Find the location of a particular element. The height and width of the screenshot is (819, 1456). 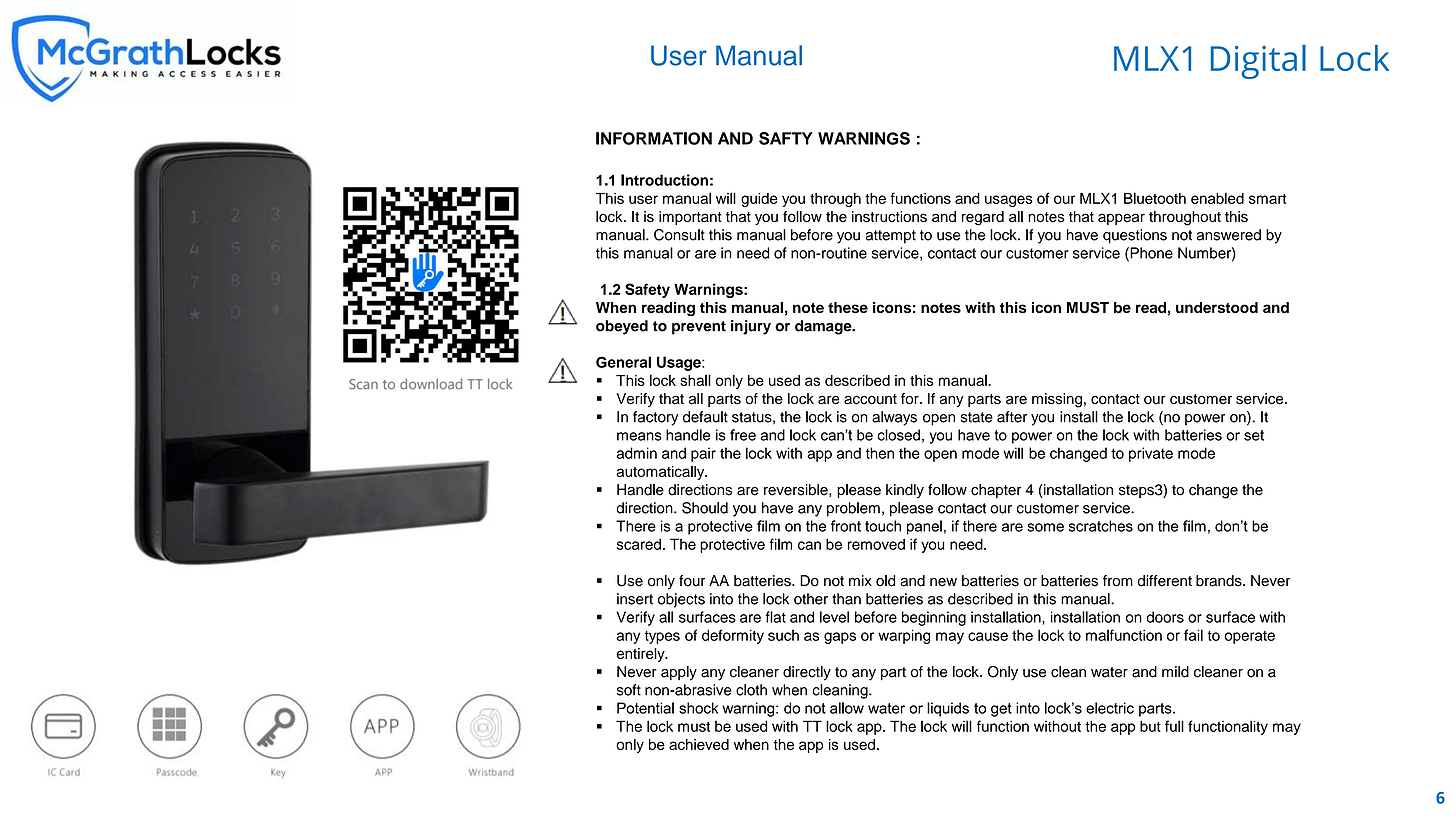

private is located at coordinates (1151, 454).
